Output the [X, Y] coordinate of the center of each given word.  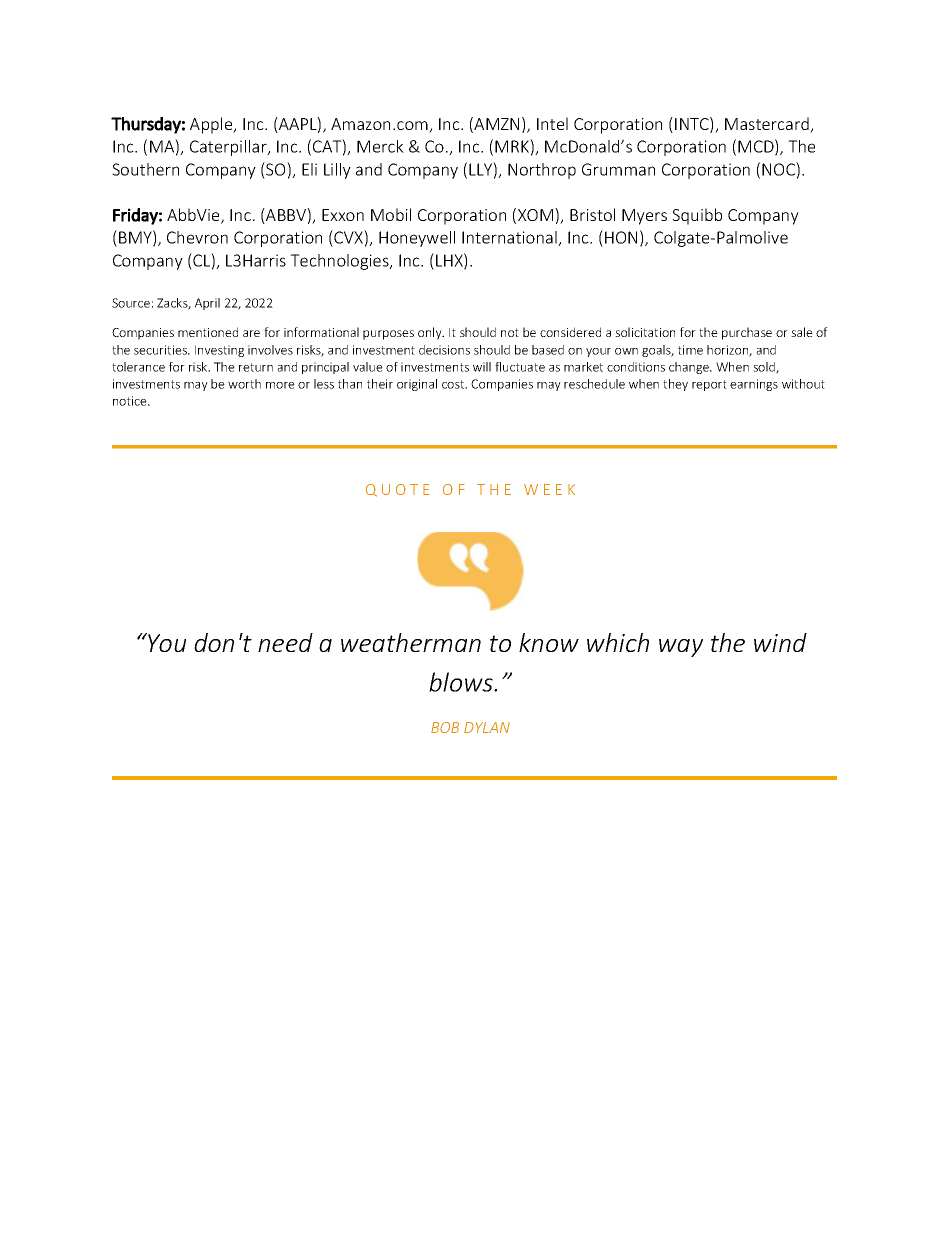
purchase [747, 333]
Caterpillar [229, 148]
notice [131, 401]
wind [780, 642]
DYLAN [487, 727]
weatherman [411, 642]
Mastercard [768, 125]
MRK [513, 146]
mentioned [208, 332]
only [431, 333]
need [285, 642]
